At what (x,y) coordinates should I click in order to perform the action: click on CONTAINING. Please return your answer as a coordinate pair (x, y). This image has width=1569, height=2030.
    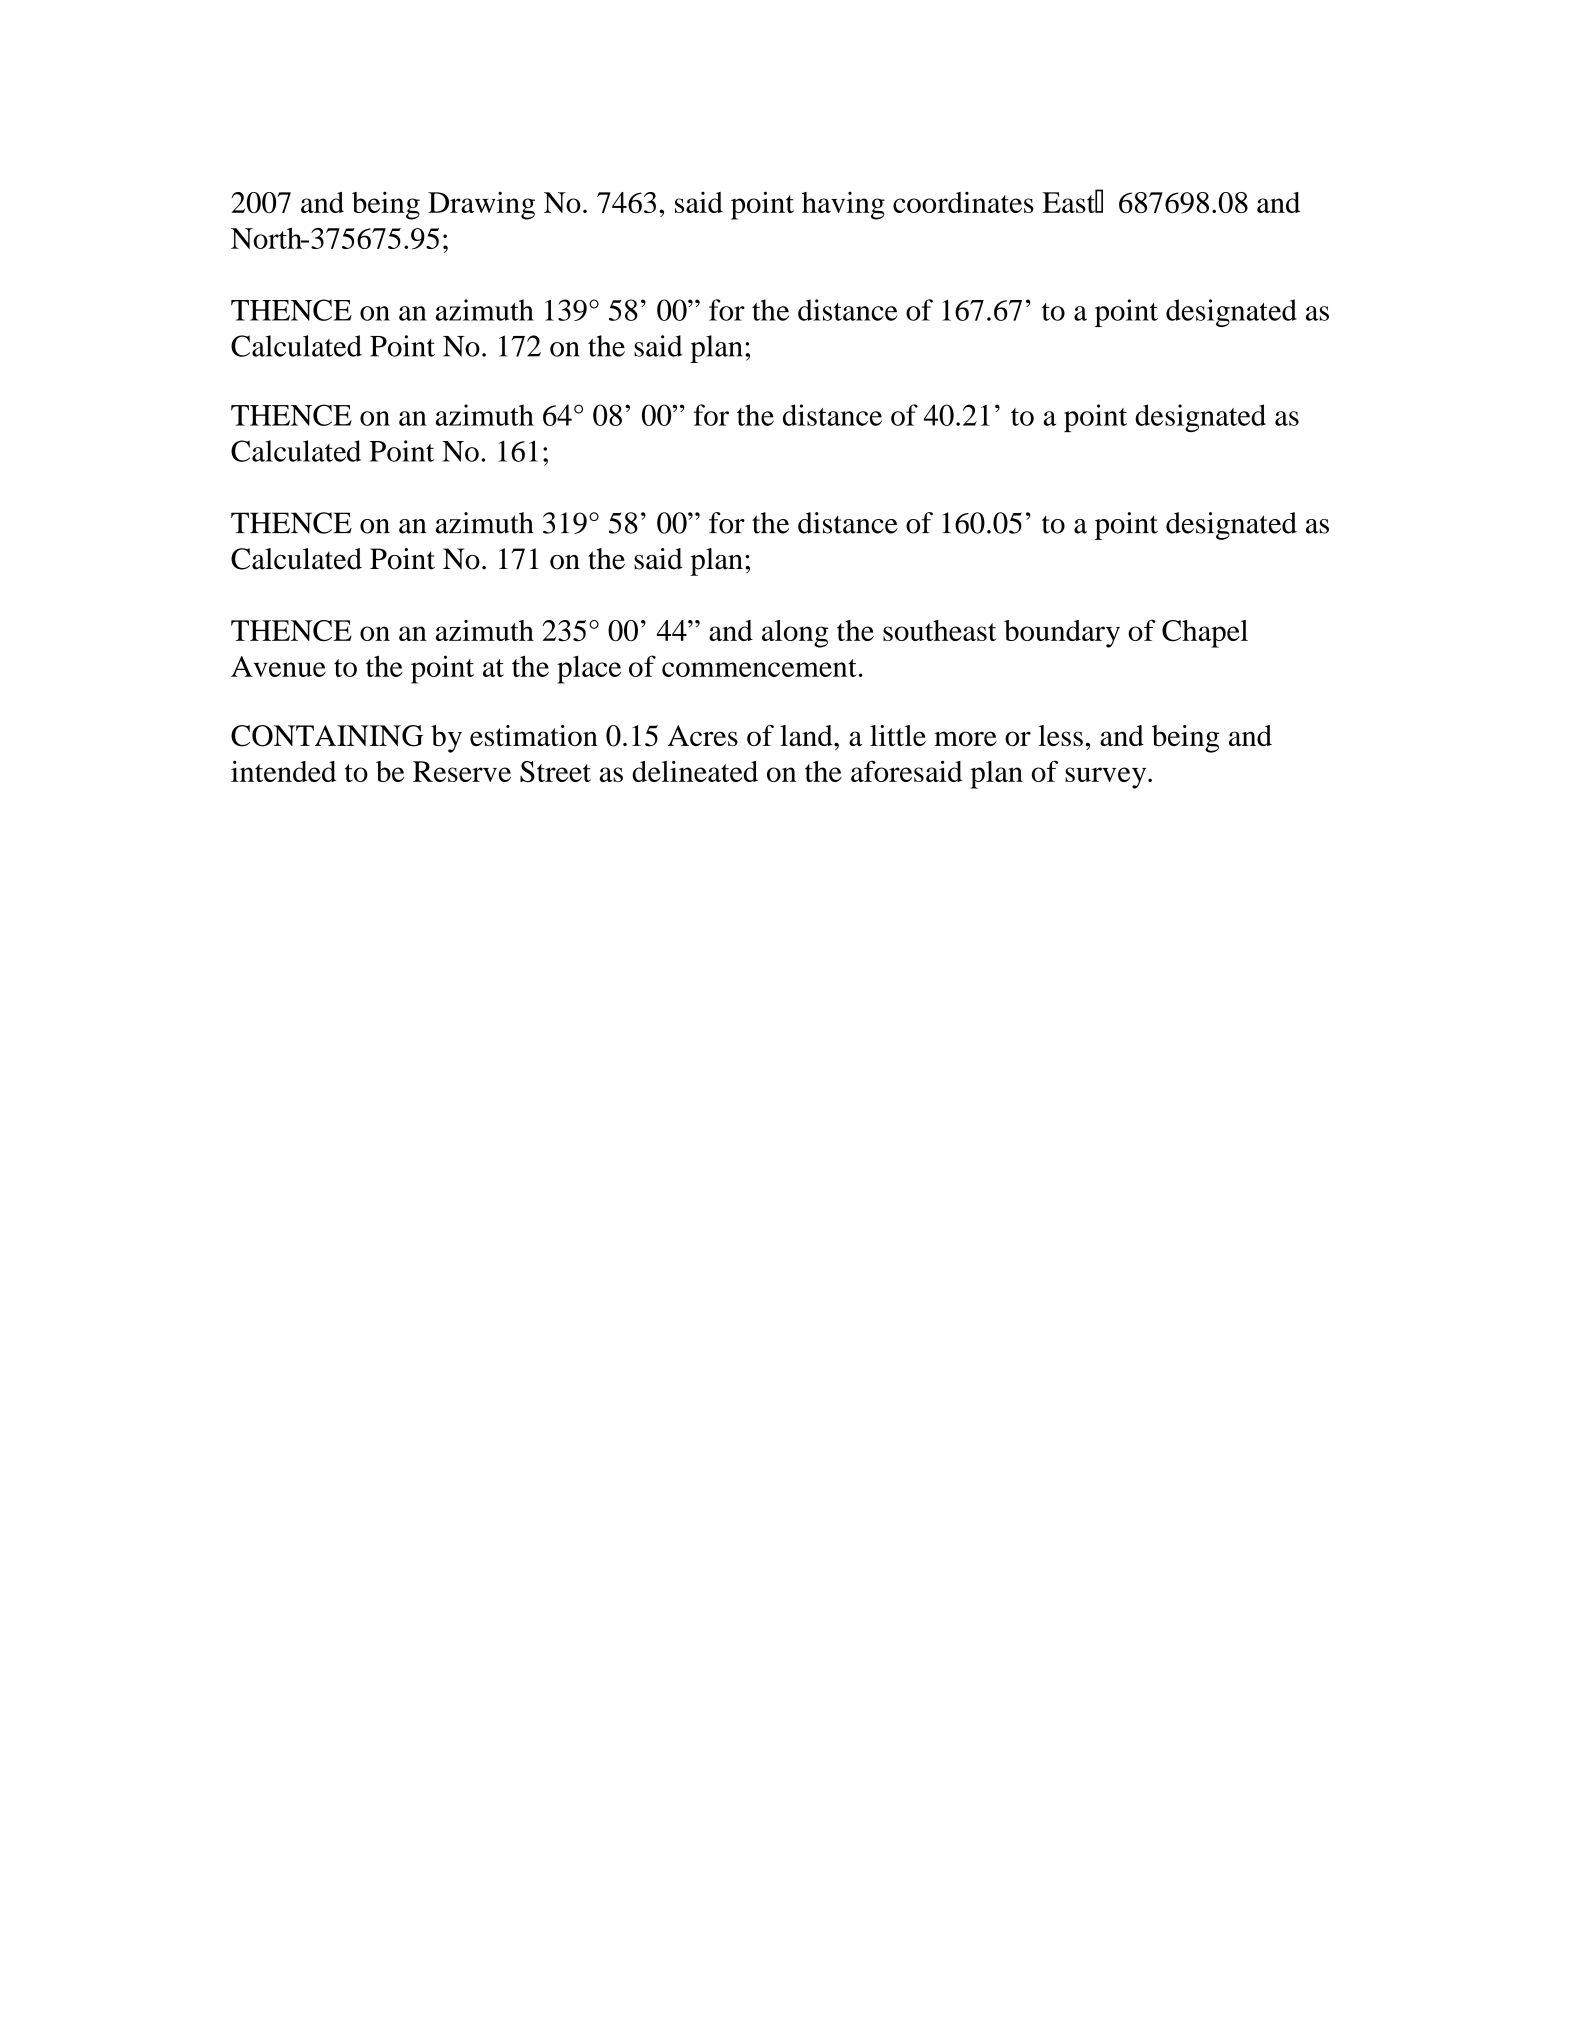
    Looking at the image, I should click on (327, 736).
